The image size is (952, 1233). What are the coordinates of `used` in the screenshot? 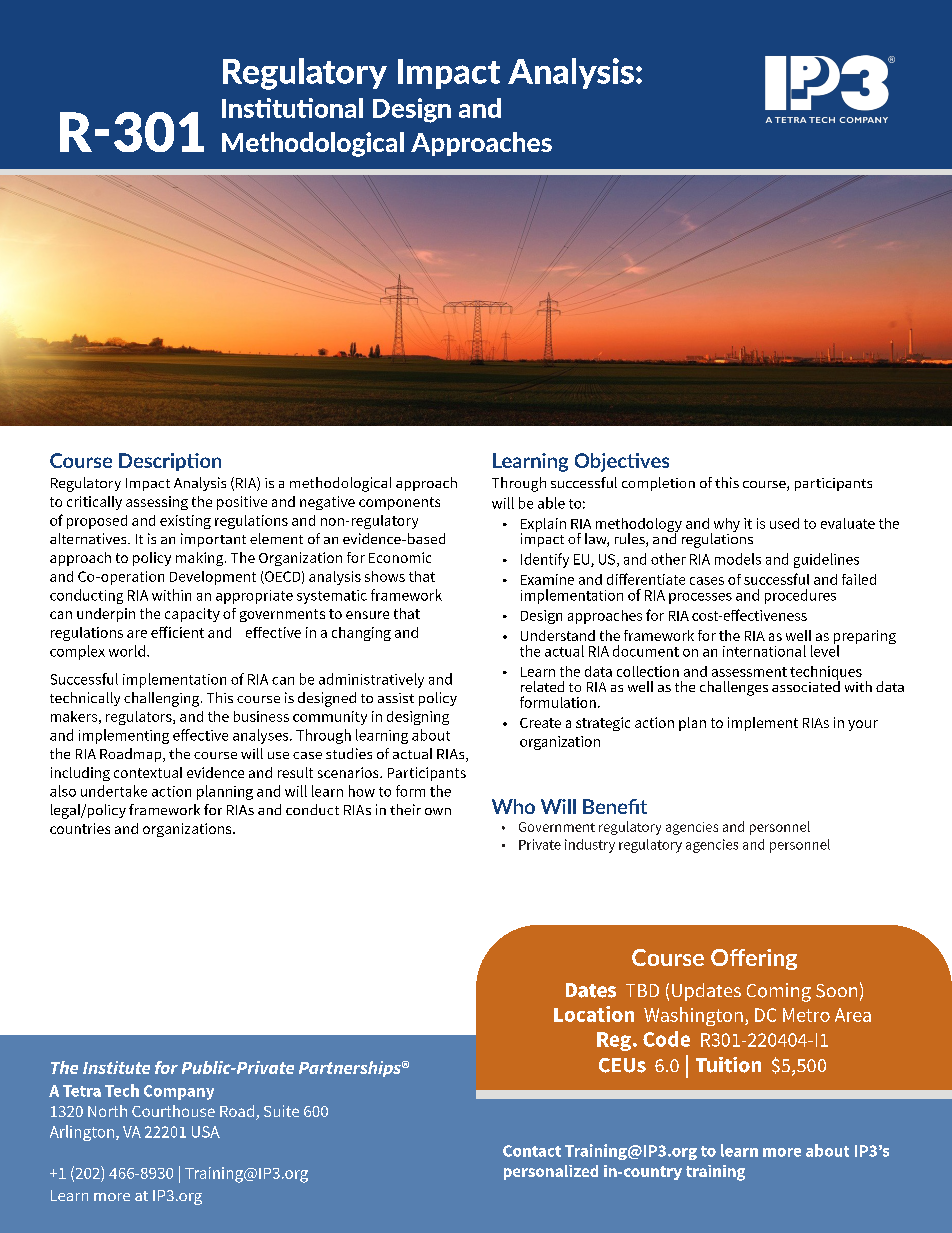 It's located at (784, 523).
